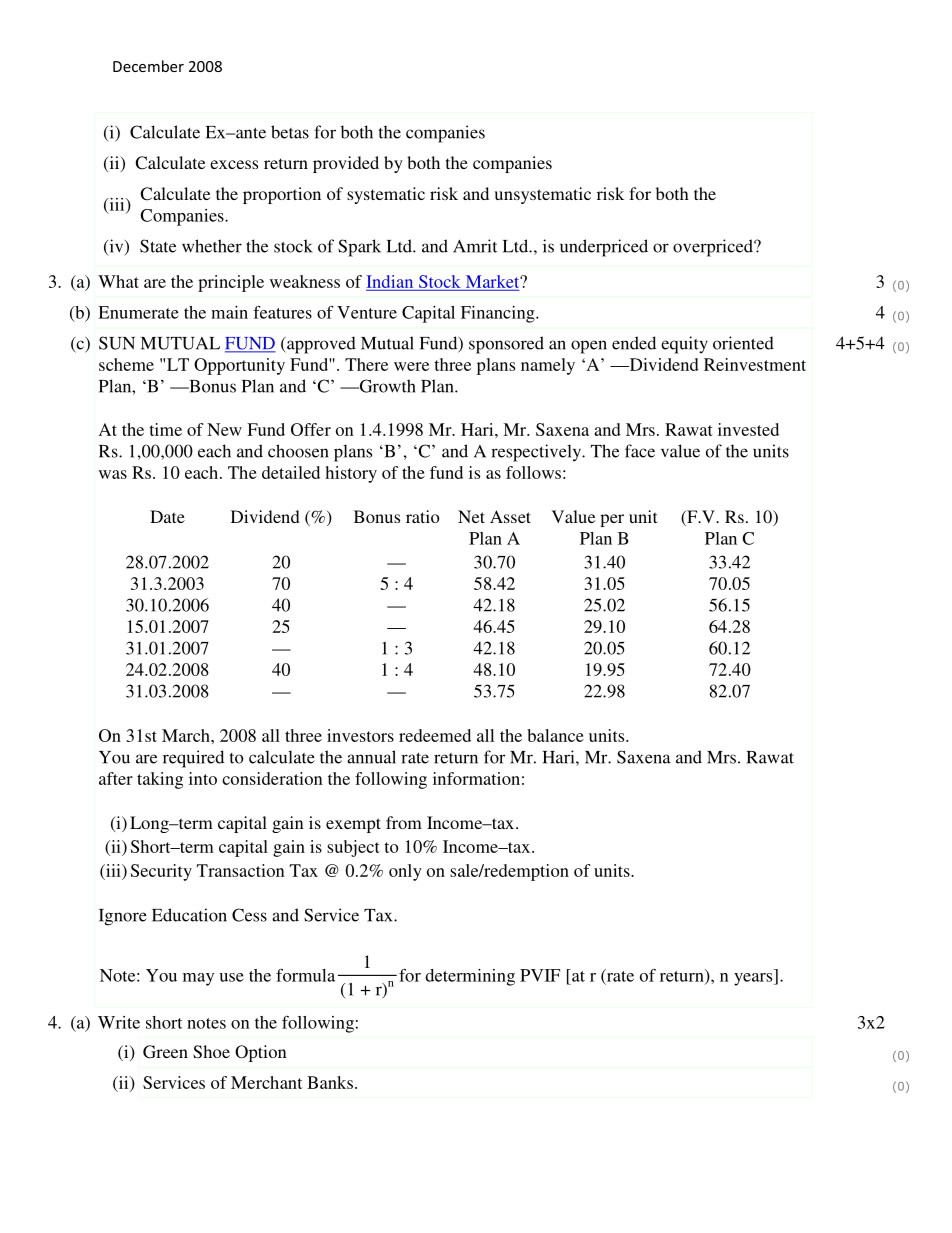 Image resolution: width=952 pixels, height=1233 pixels. Describe the element at coordinates (203, 778) in the document. I see `into` at that location.
